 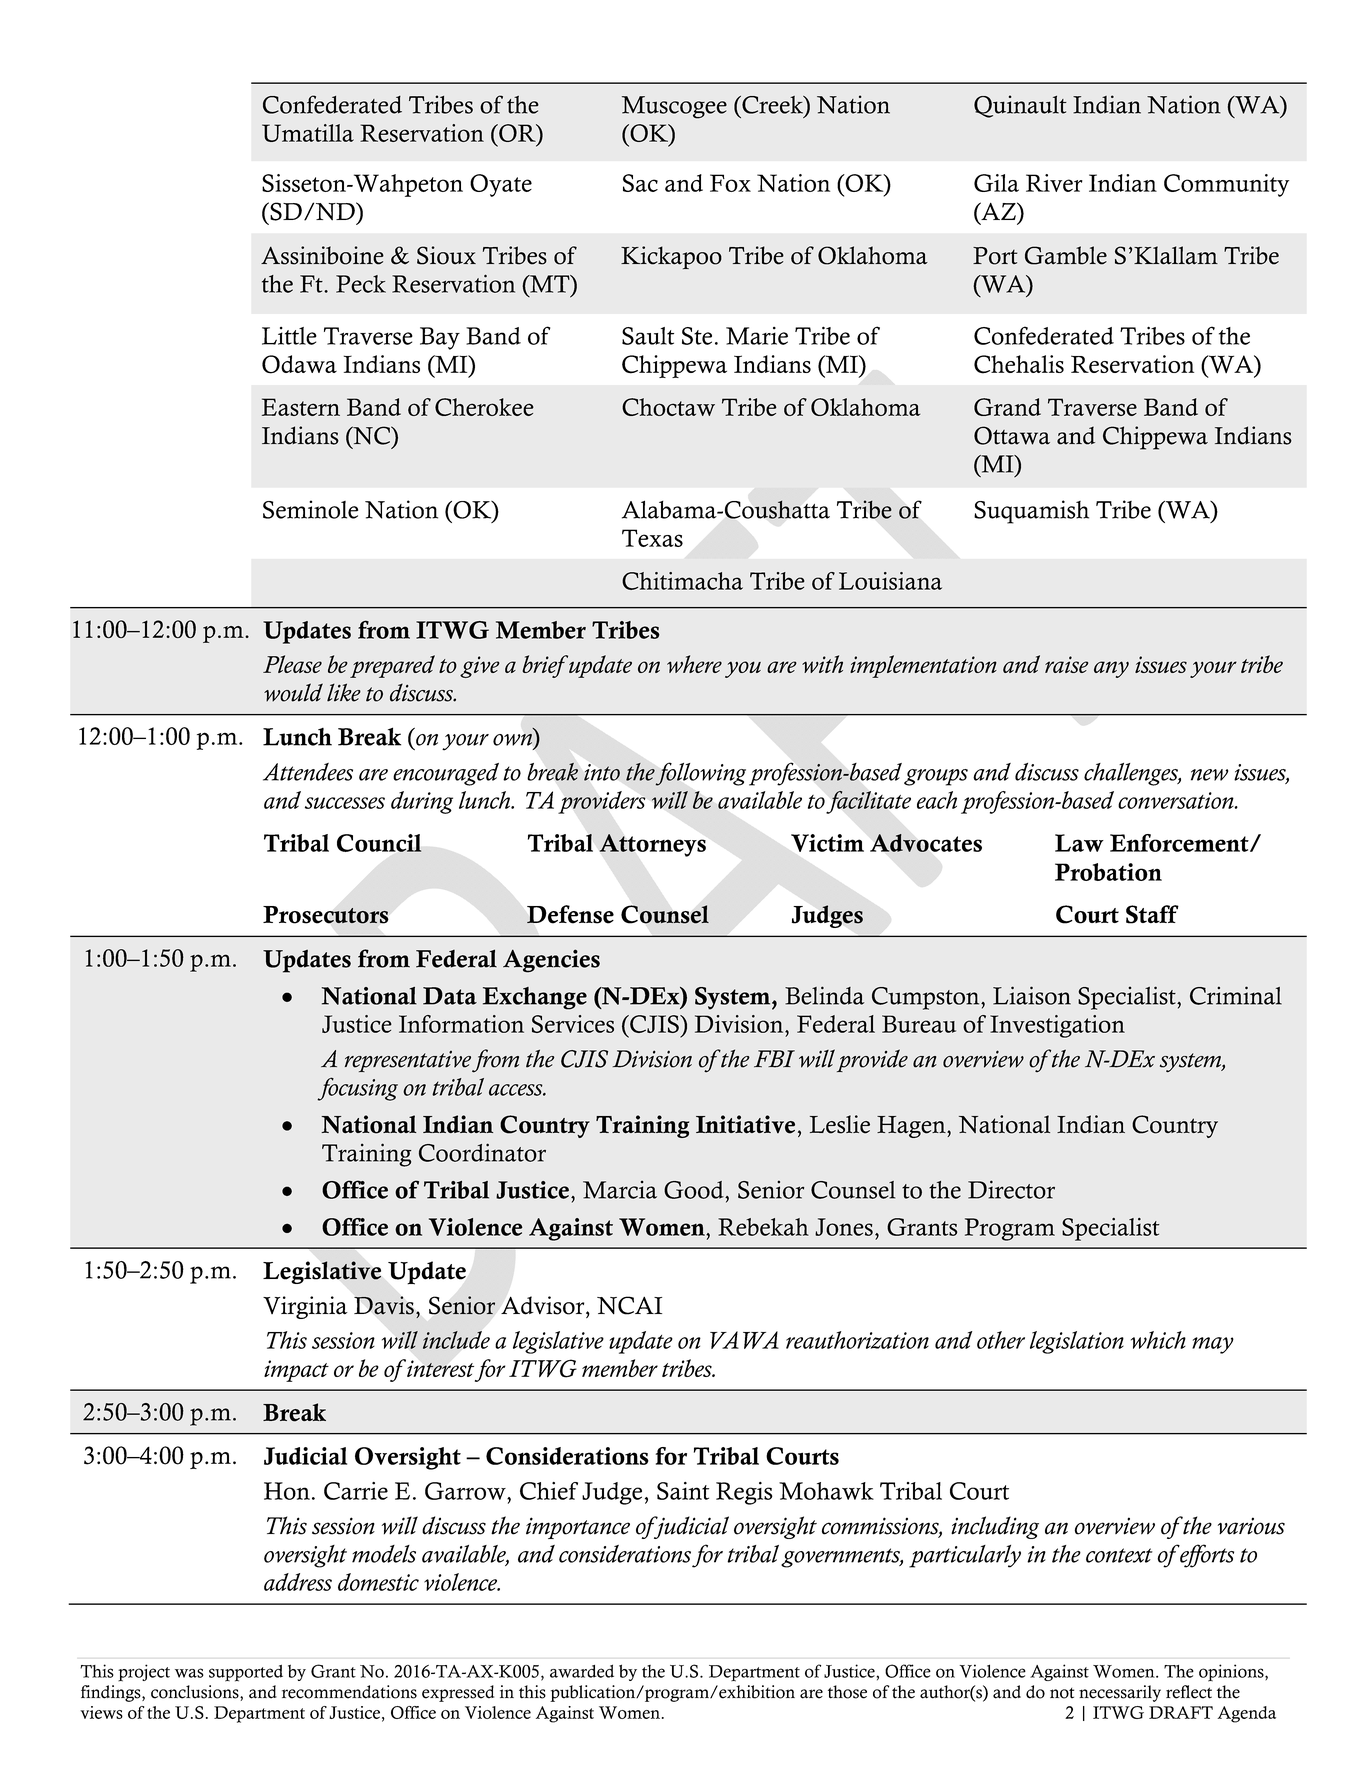 What do you see at coordinates (570, 914) in the image?
I see `Defense` at bounding box center [570, 914].
